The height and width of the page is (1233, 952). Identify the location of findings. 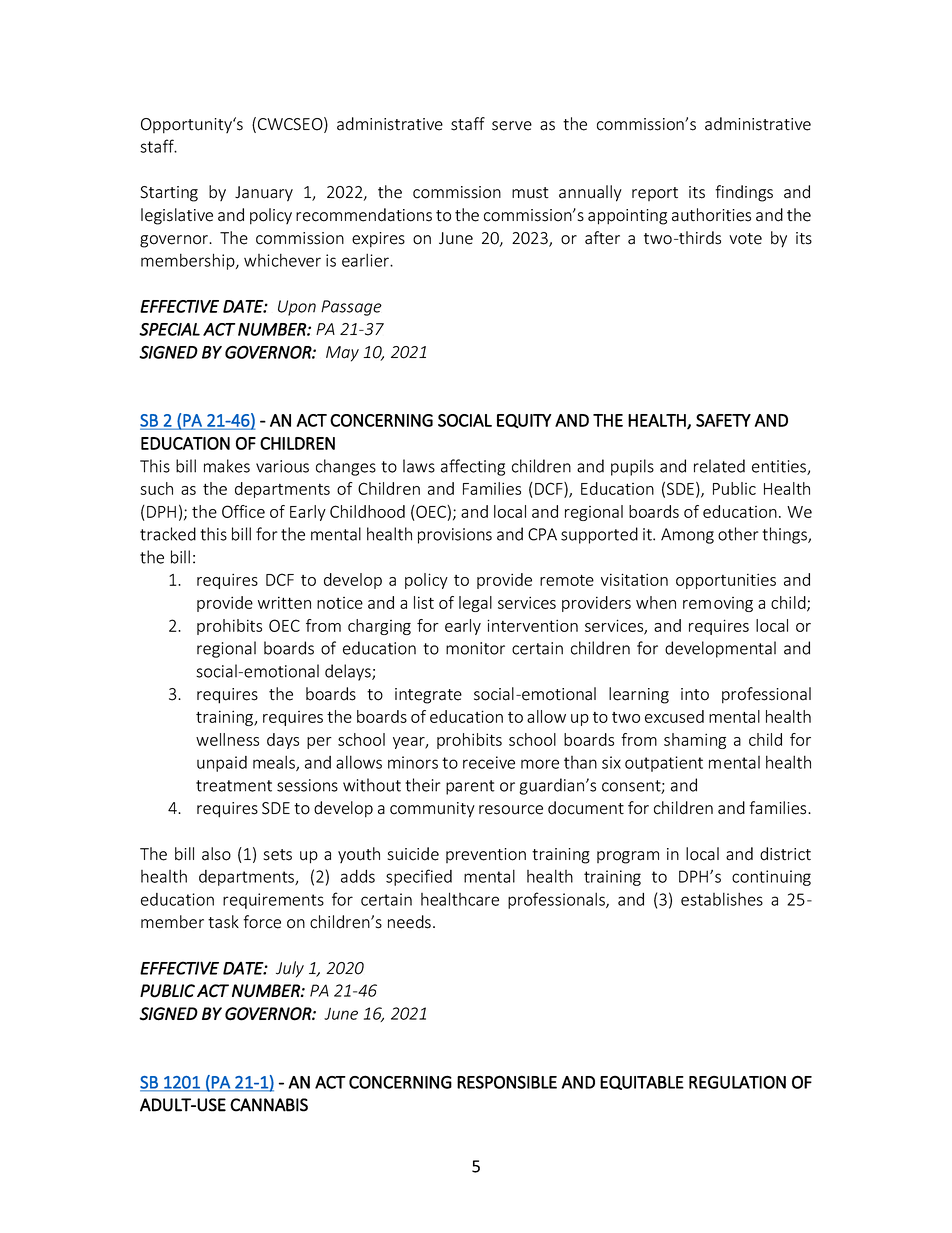
(744, 193).
